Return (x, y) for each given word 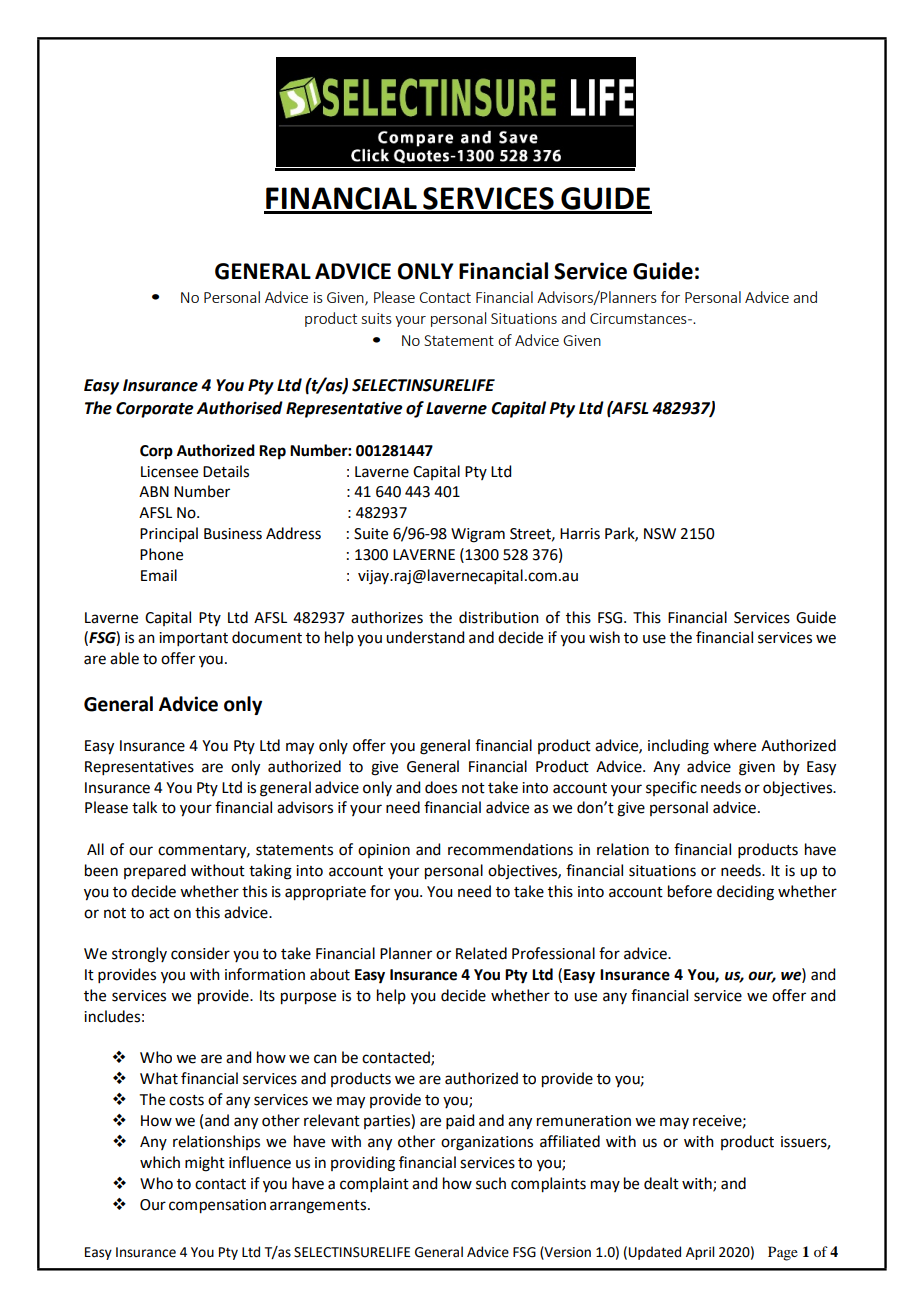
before (690, 891)
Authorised (239, 408)
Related (481, 953)
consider (200, 953)
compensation (217, 1206)
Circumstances (639, 318)
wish (604, 637)
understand (425, 637)
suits (377, 318)
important (193, 639)
